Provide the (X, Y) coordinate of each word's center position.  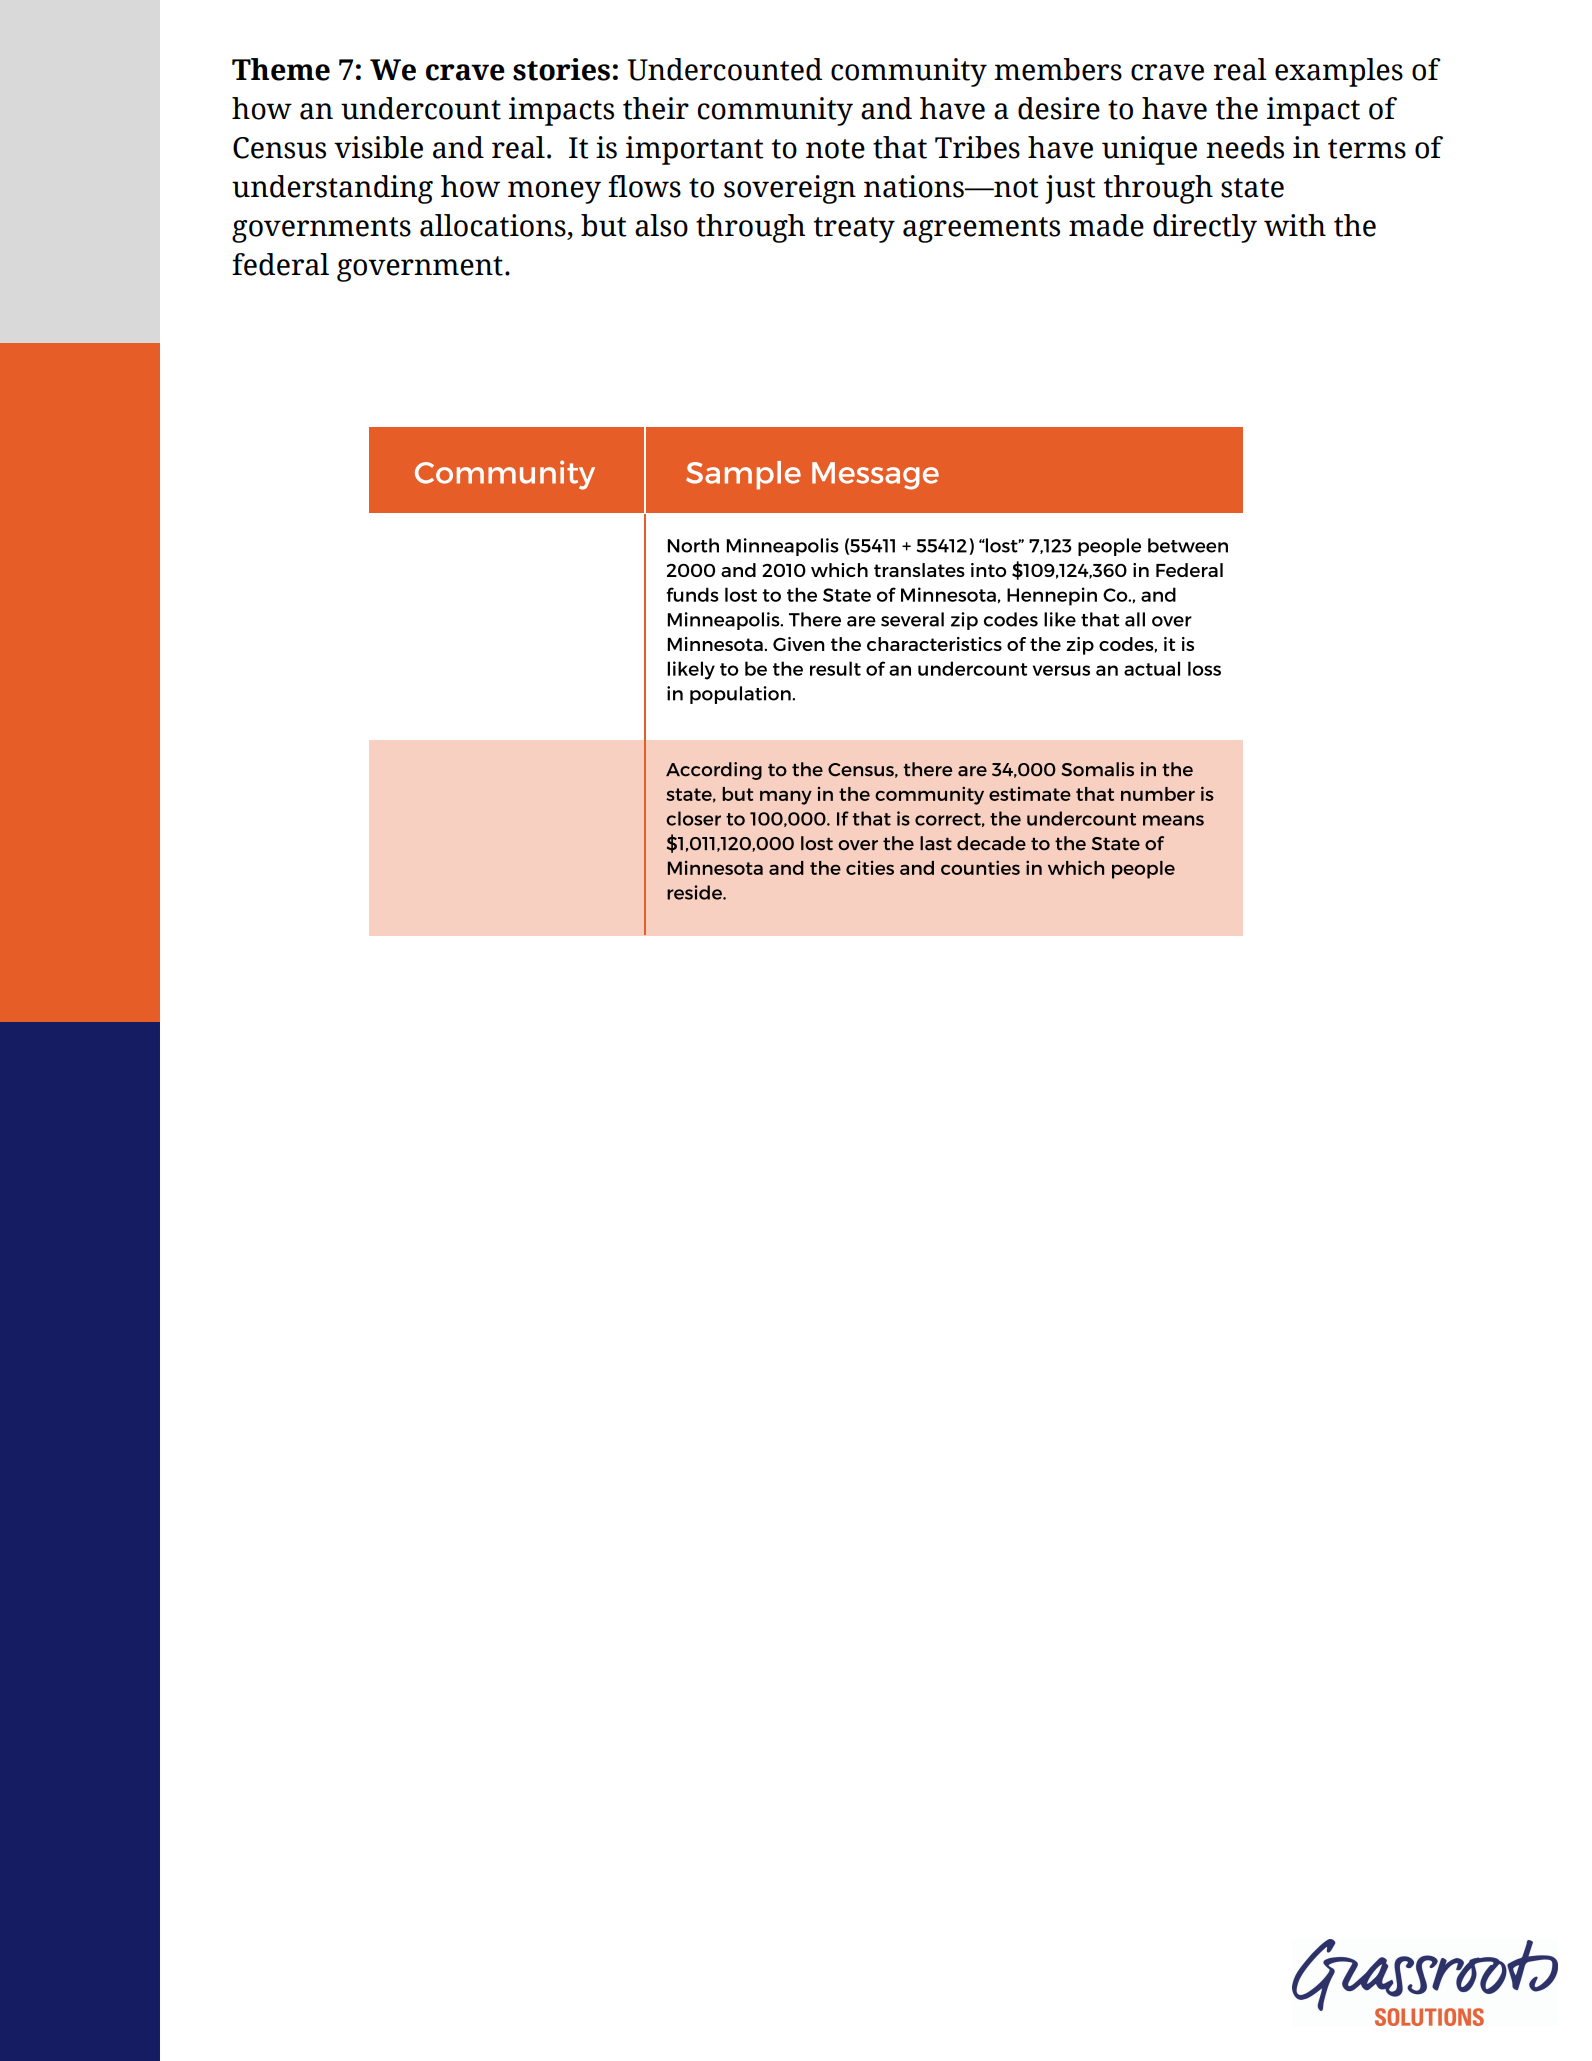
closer (694, 818)
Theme (281, 69)
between (1188, 545)
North (693, 545)
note (835, 149)
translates (919, 570)
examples (1339, 72)
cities (870, 867)
